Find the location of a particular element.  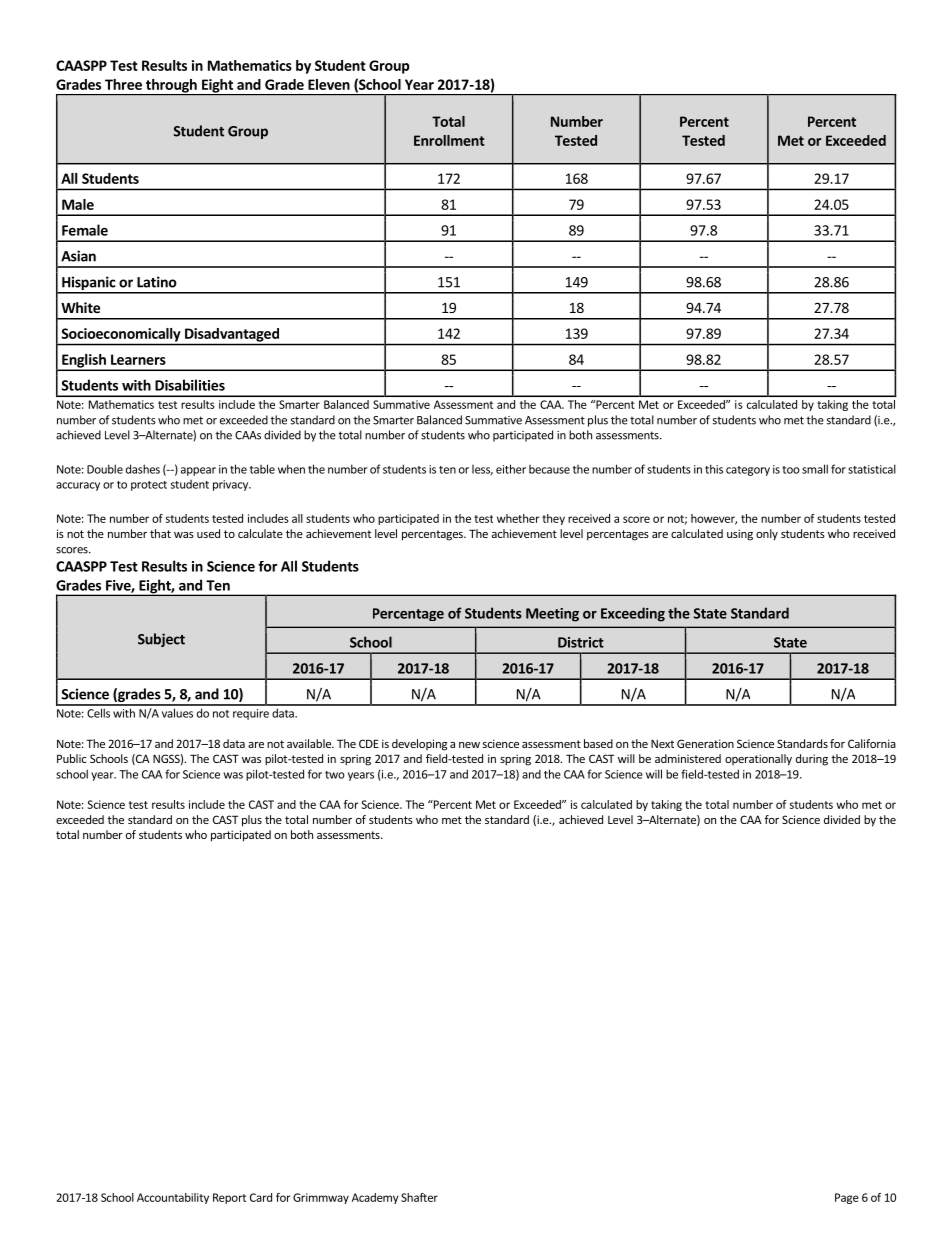

Enrollment is located at coordinates (449, 140).
